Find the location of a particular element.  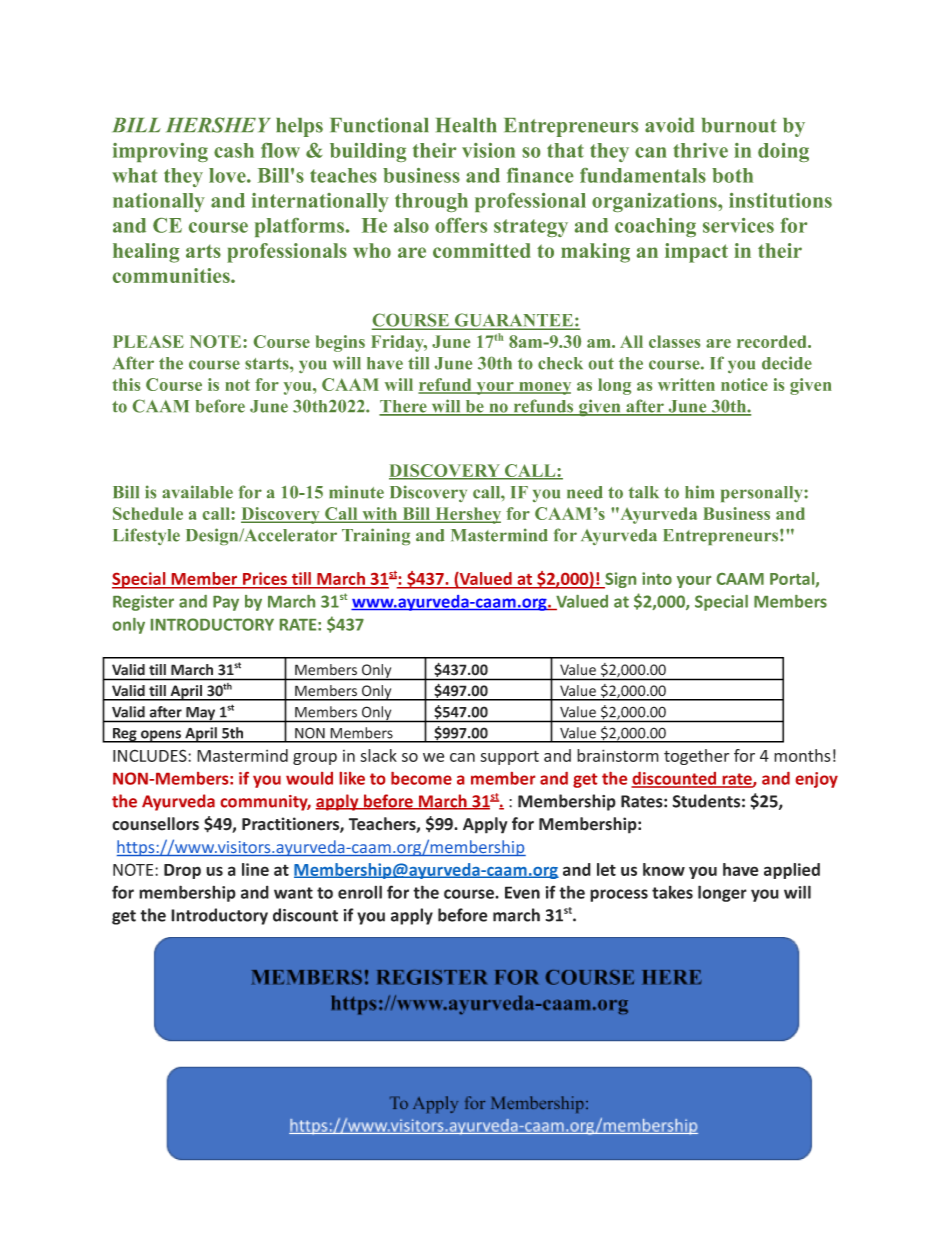

vision is located at coordinates (488, 150).
